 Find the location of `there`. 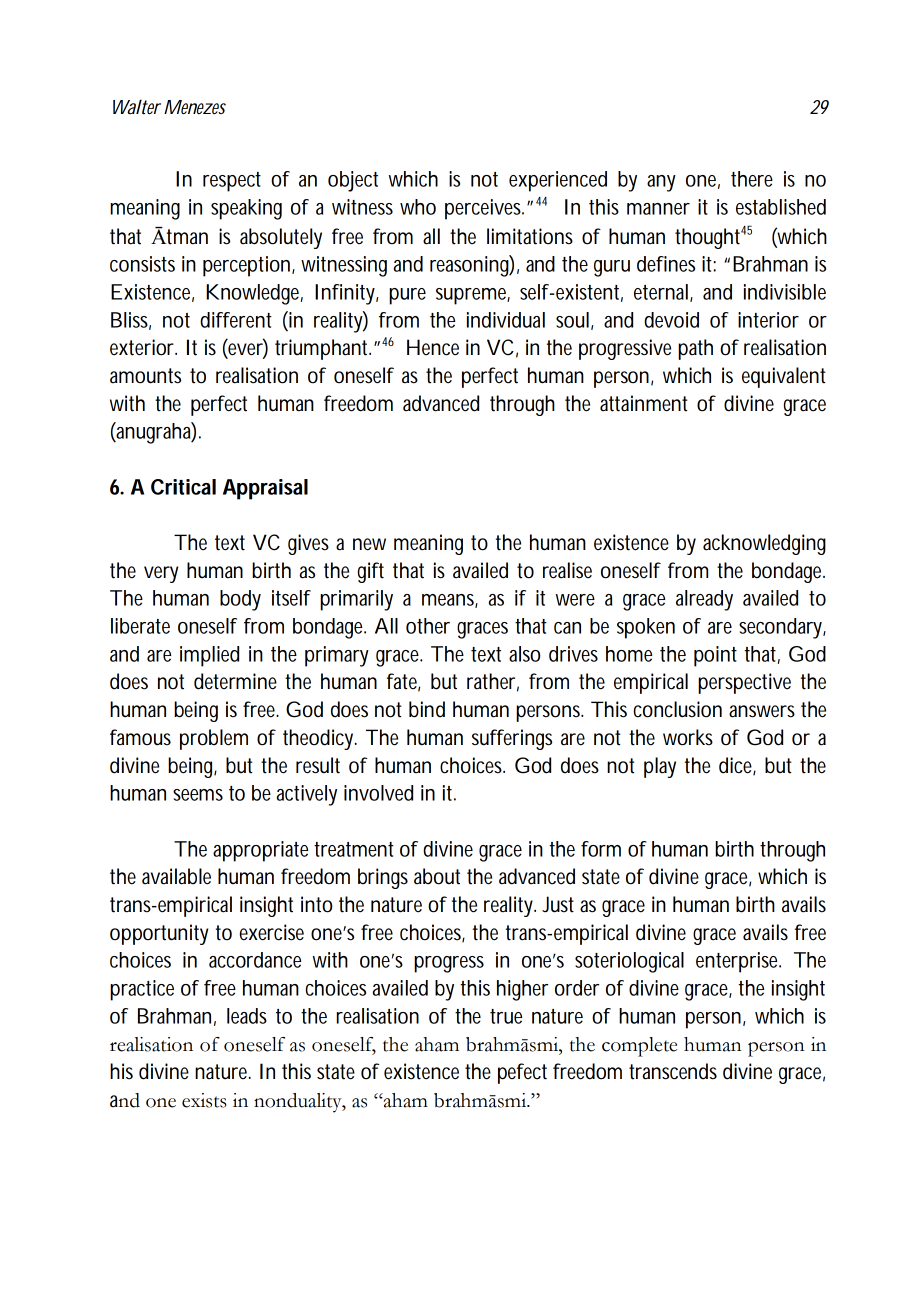

there is located at coordinates (752, 179).
